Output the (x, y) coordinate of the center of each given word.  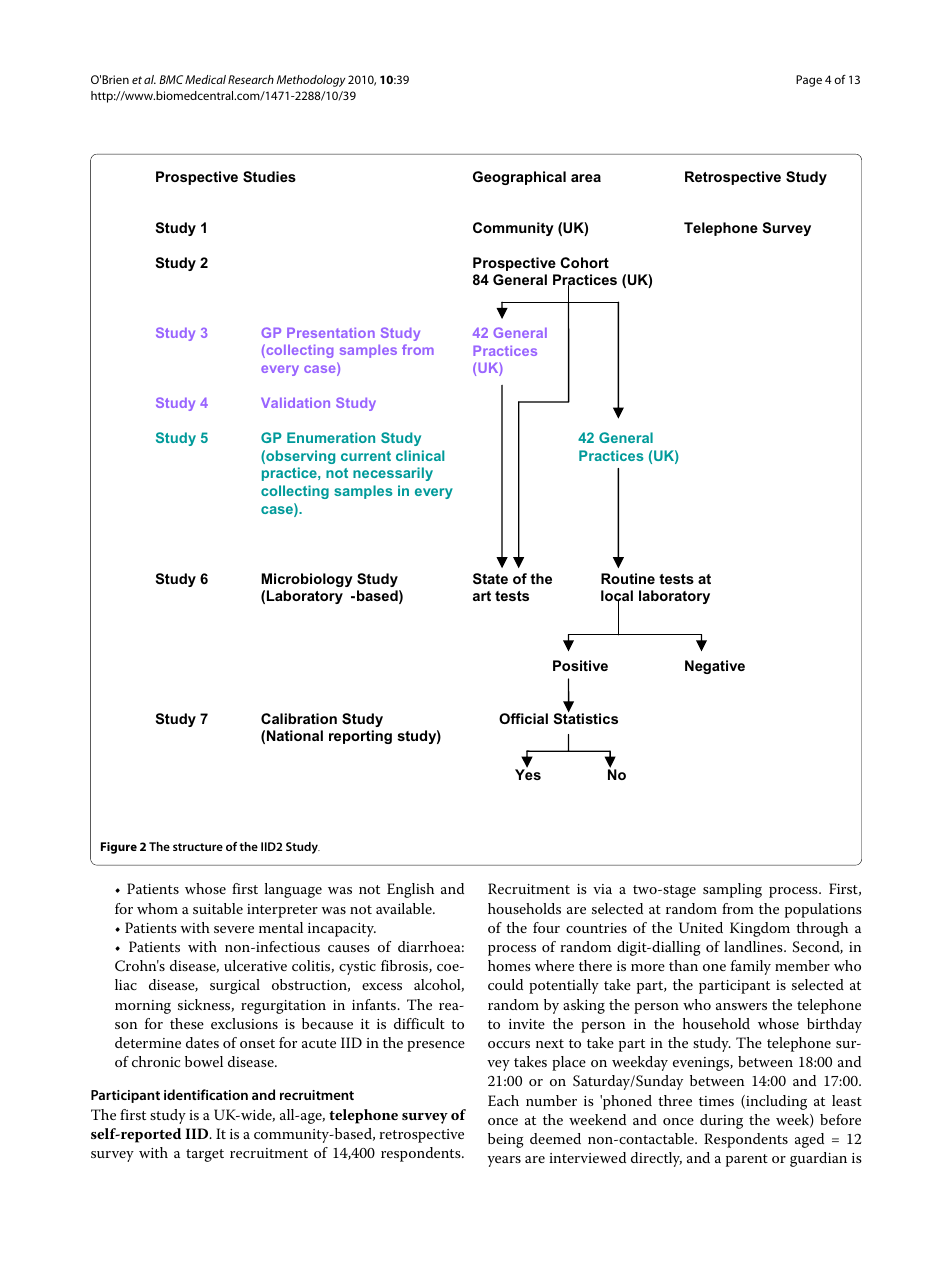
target (205, 1155)
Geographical (519, 178)
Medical (205, 79)
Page (809, 81)
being (506, 1140)
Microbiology (307, 580)
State (490, 578)
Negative (715, 667)
